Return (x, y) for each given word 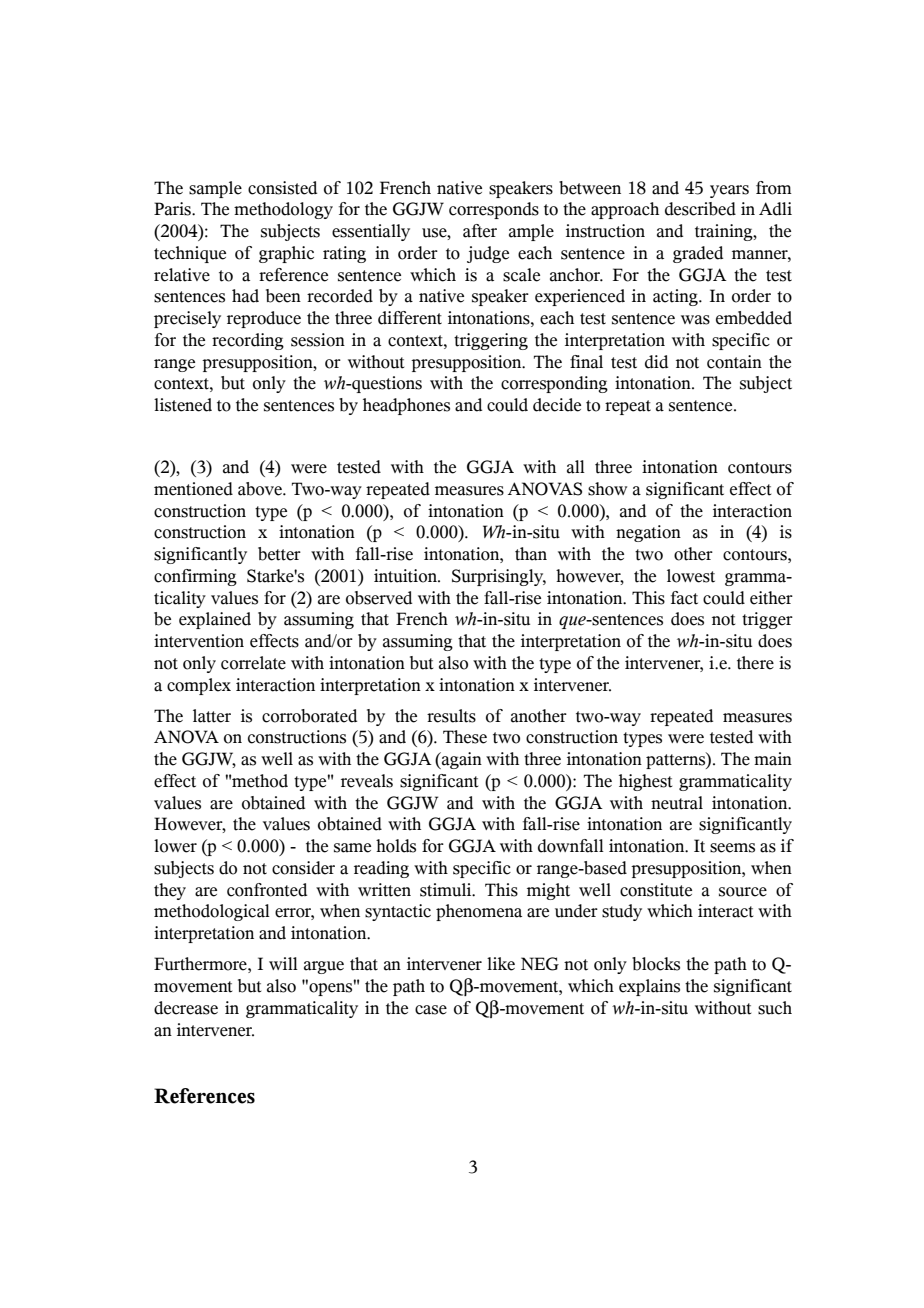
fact (684, 598)
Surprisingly (499, 577)
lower (175, 846)
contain (734, 362)
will (283, 963)
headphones (406, 406)
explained (215, 620)
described (700, 209)
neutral (677, 803)
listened (183, 405)
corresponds (494, 210)
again (461, 760)
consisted (282, 188)
